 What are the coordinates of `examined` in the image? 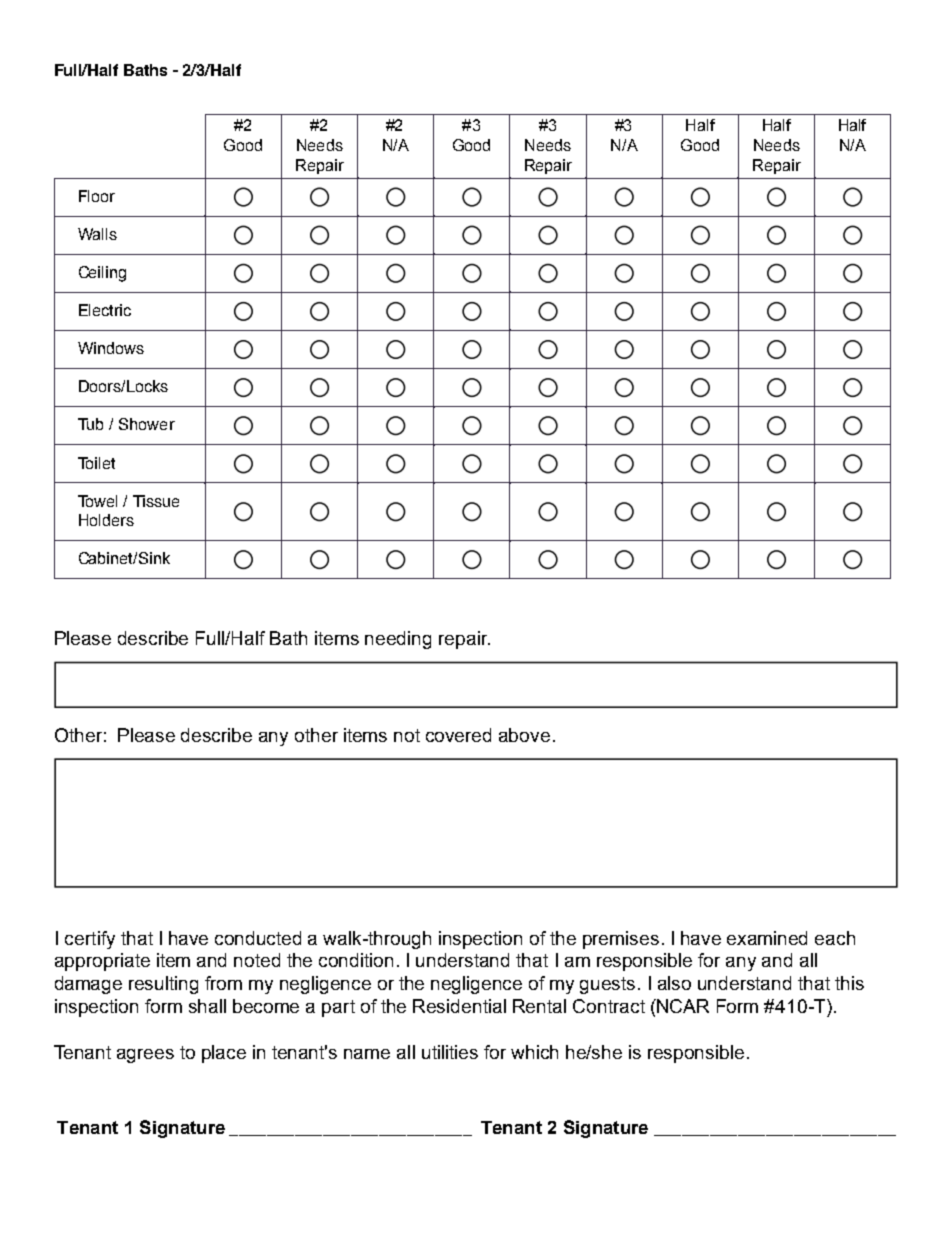 It's located at (767, 938).
